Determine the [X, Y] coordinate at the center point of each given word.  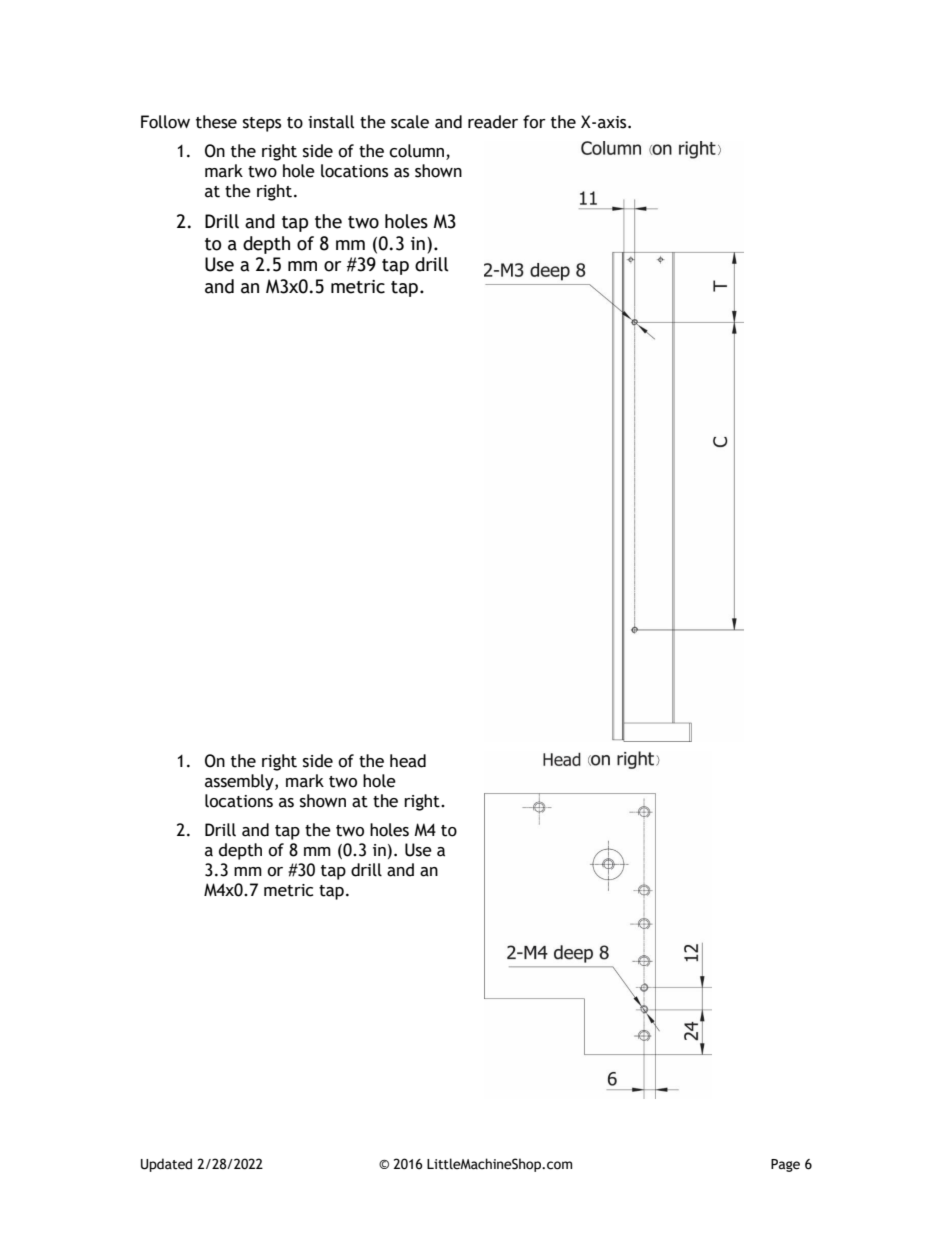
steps [262, 124]
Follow [165, 122]
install [331, 122]
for [534, 122]
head [408, 761]
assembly [240, 782]
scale [410, 122]
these [216, 122]
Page [785, 1165]
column [418, 152]
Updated [166, 1165]
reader [493, 122]
